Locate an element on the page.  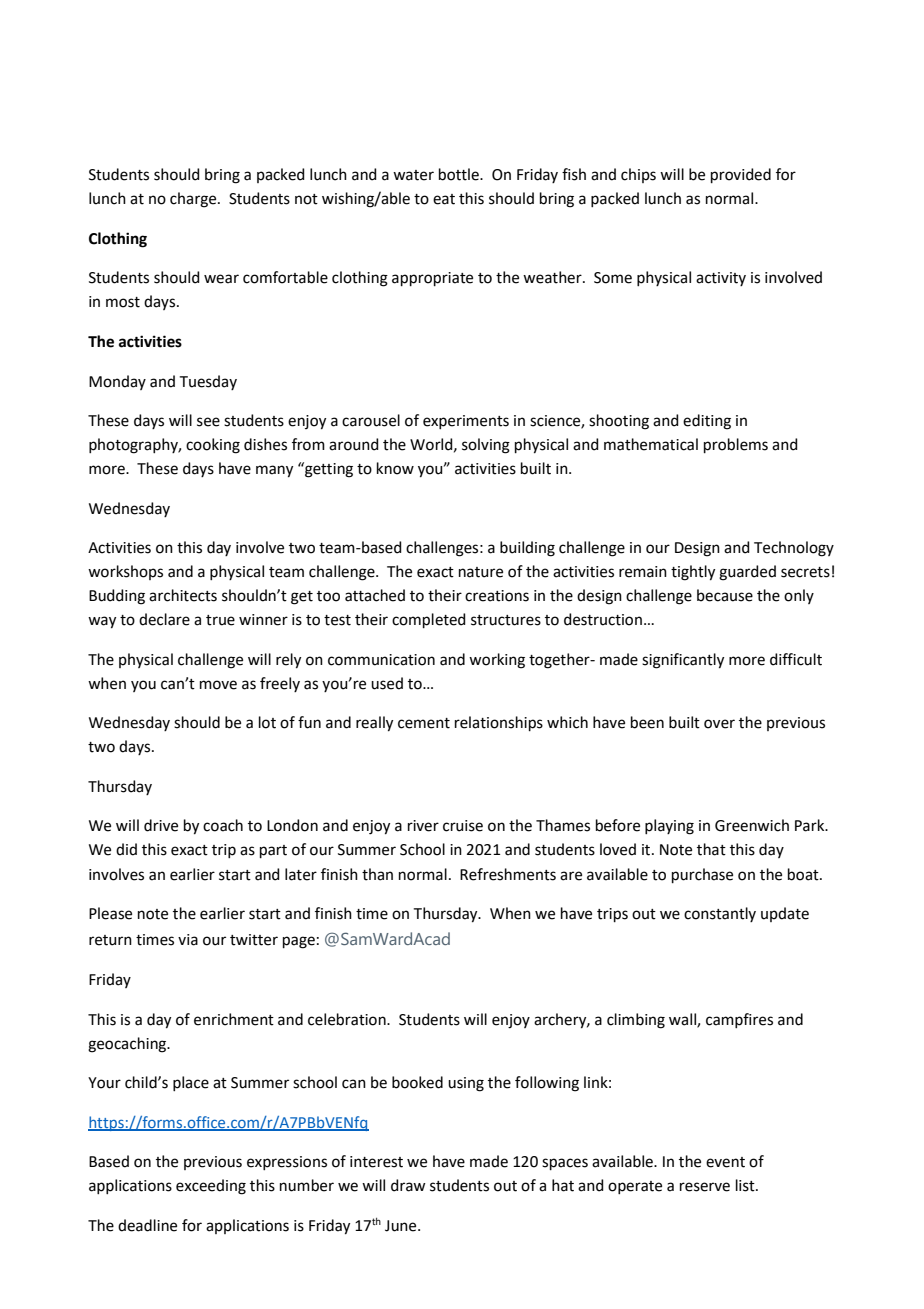
cement is located at coordinates (424, 723).
